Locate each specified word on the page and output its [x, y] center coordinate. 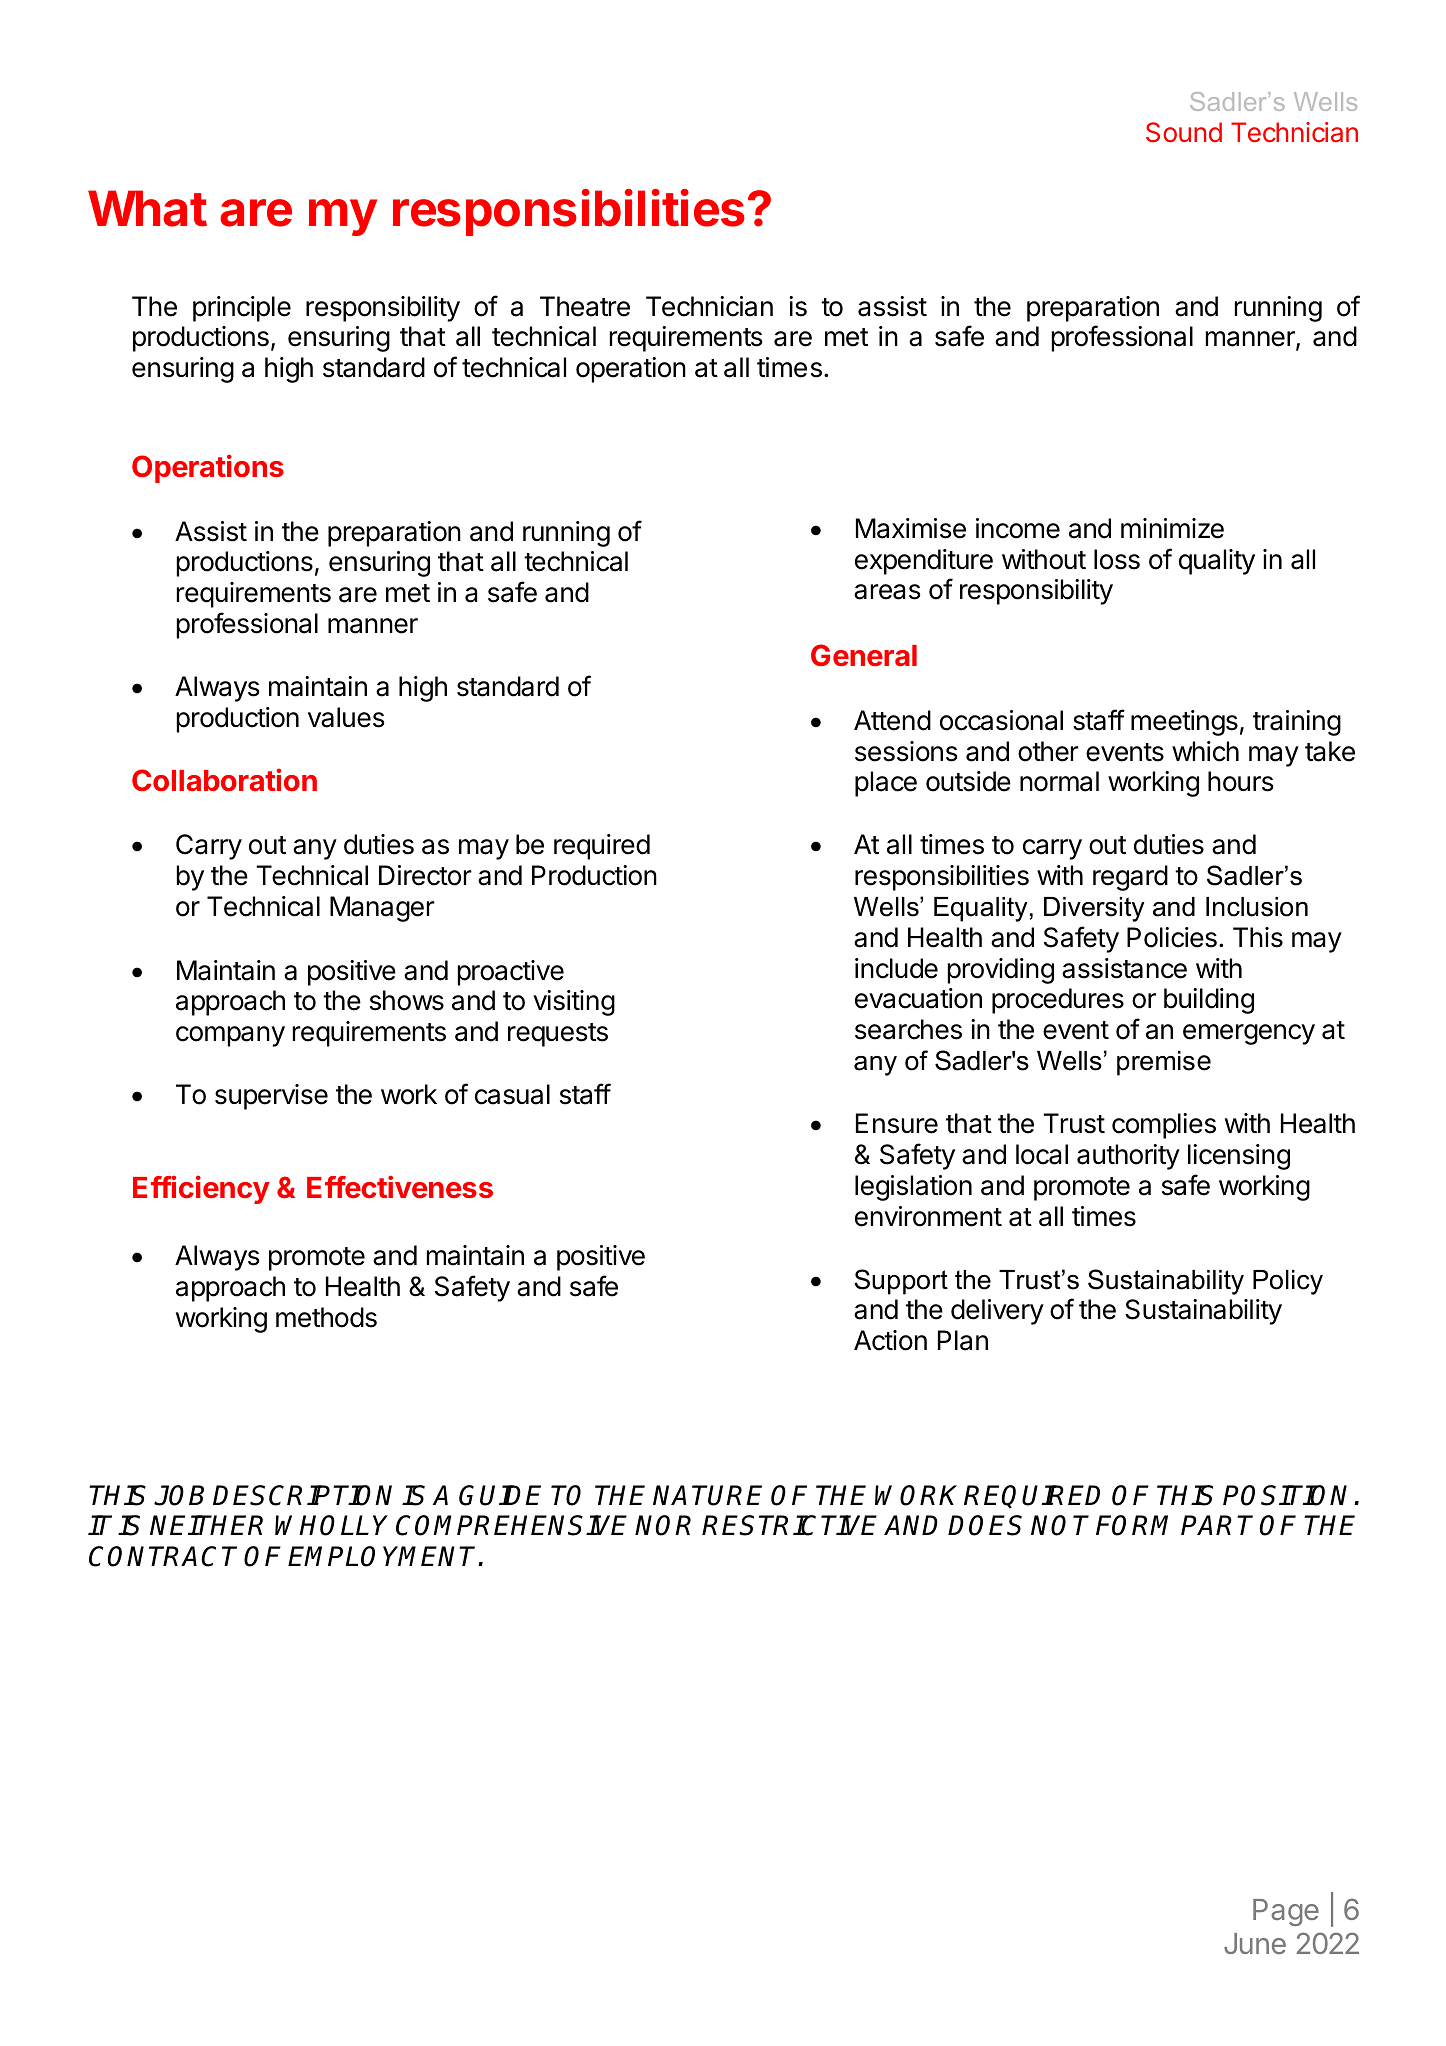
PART [1217, 1525]
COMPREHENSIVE [511, 1525]
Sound [1184, 132]
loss [1117, 559]
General [864, 655]
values [346, 717]
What [147, 208]
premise [1164, 1063]
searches [908, 1029]
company [230, 1036]
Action [890, 1340]
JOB [179, 1495]
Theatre [585, 306]
